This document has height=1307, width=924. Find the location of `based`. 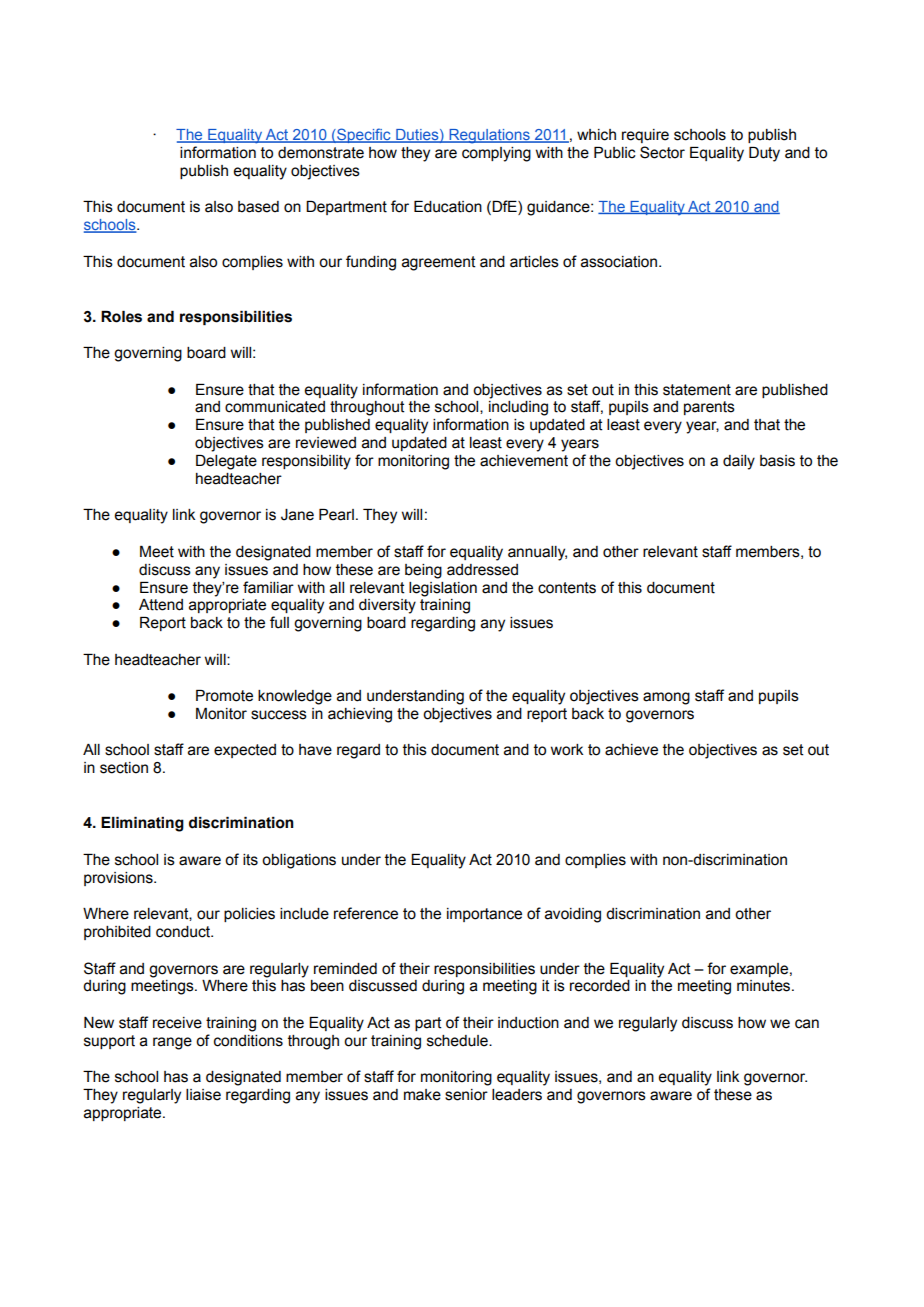

based is located at coordinates (258, 207).
